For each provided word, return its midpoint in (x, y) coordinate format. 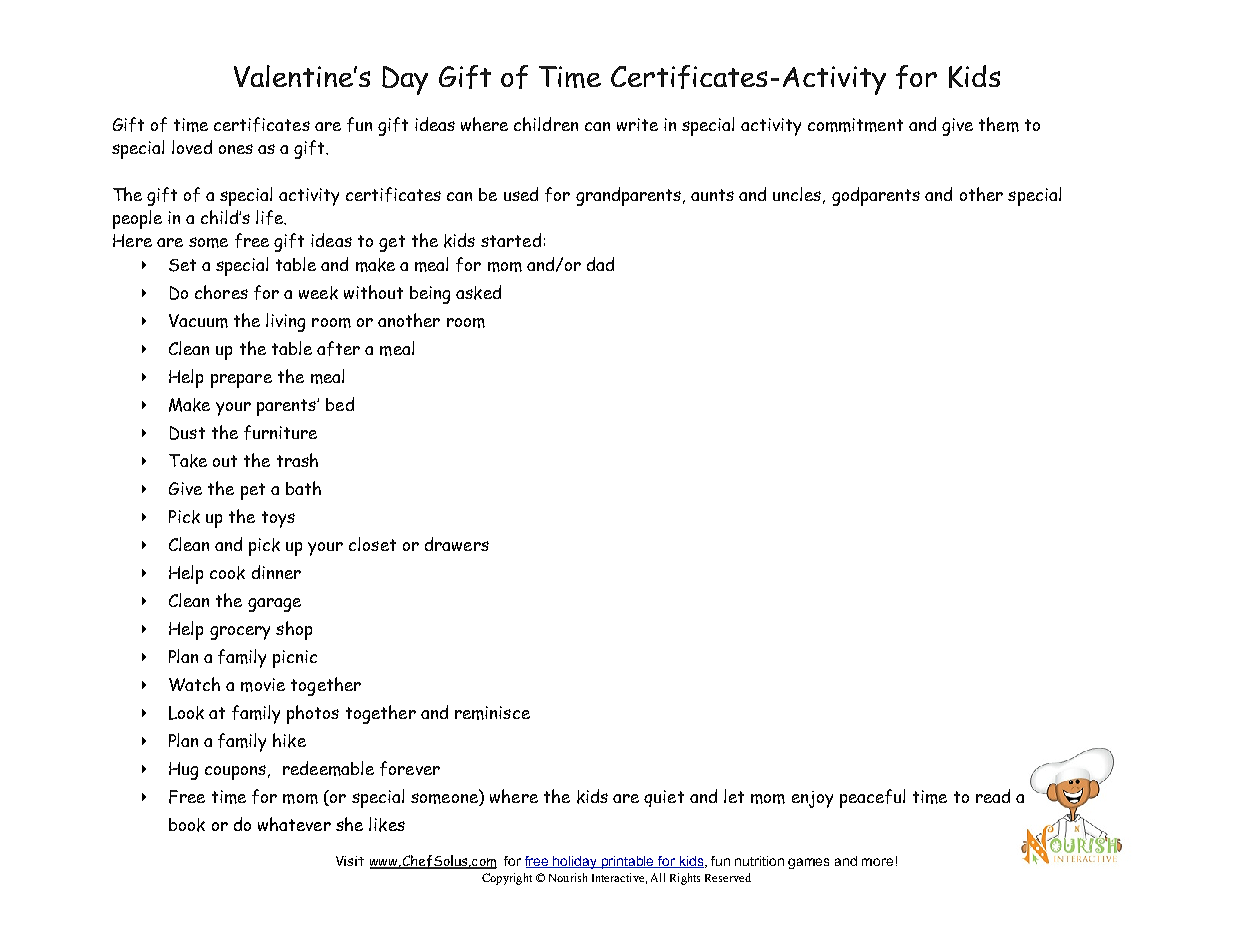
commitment (855, 125)
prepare (241, 381)
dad (600, 264)
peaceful (872, 798)
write (637, 124)
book (187, 825)
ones (236, 149)
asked (478, 292)
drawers (457, 544)
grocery (240, 633)
